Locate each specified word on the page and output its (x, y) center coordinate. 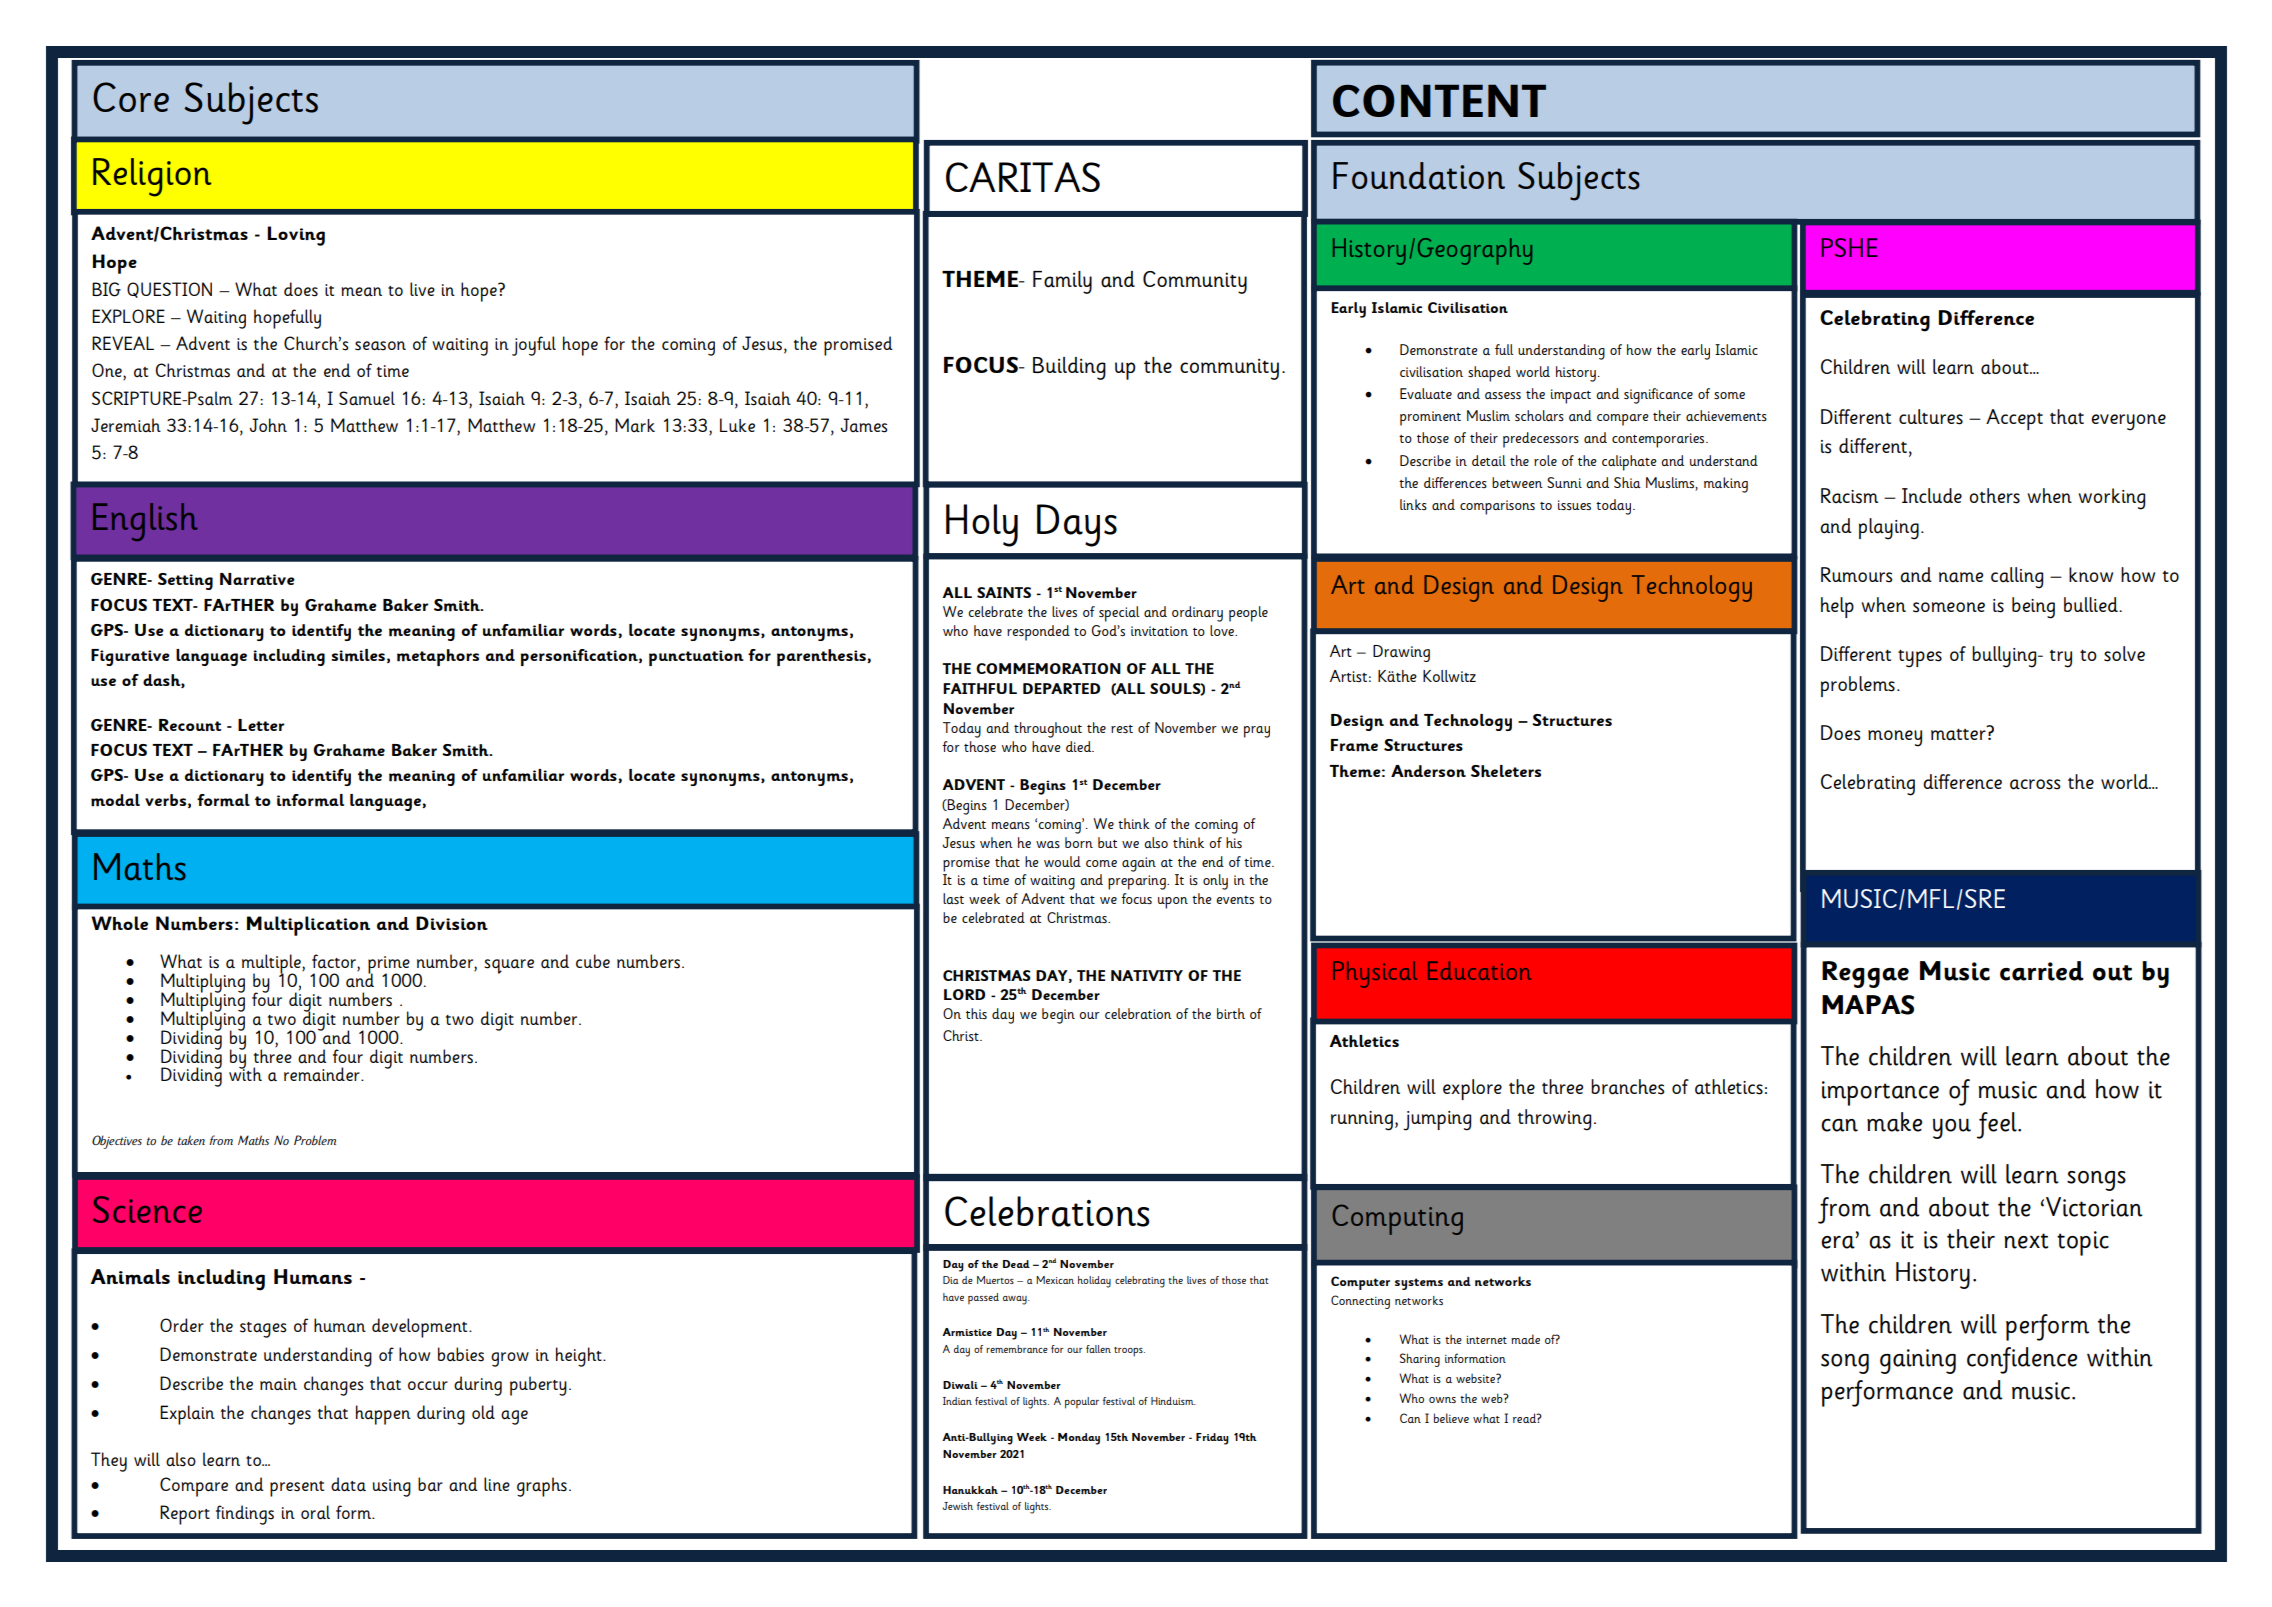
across (2035, 784)
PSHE (1849, 247)
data (348, 1484)
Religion (152, 177)
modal (115, 800)
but (1107, 842)
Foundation (1419, 176)
